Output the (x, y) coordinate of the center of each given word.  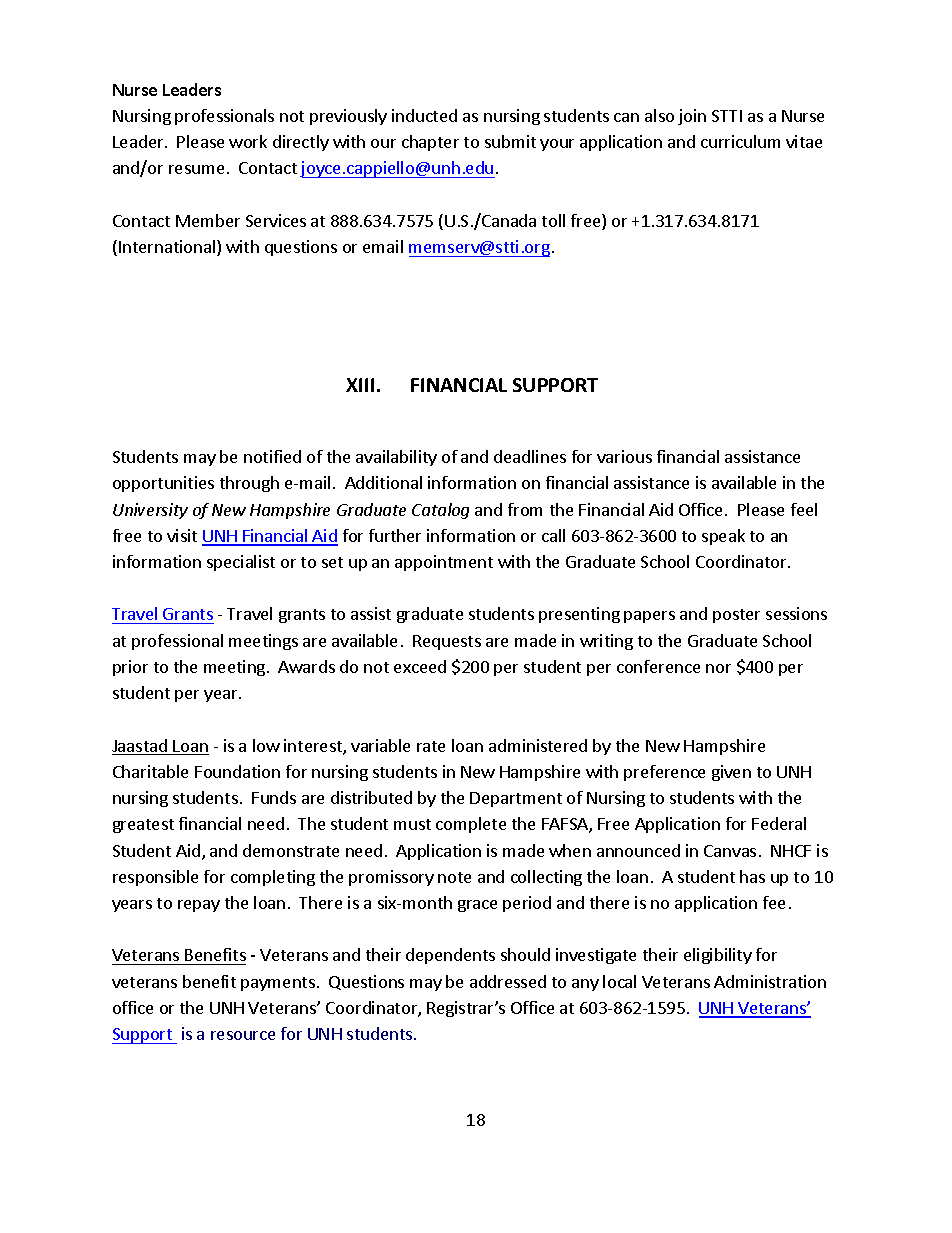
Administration (770, 981)
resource (243, 1035)
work (248, 141)
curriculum (740, 141)
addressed (508, 981)
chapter (430, 143)
